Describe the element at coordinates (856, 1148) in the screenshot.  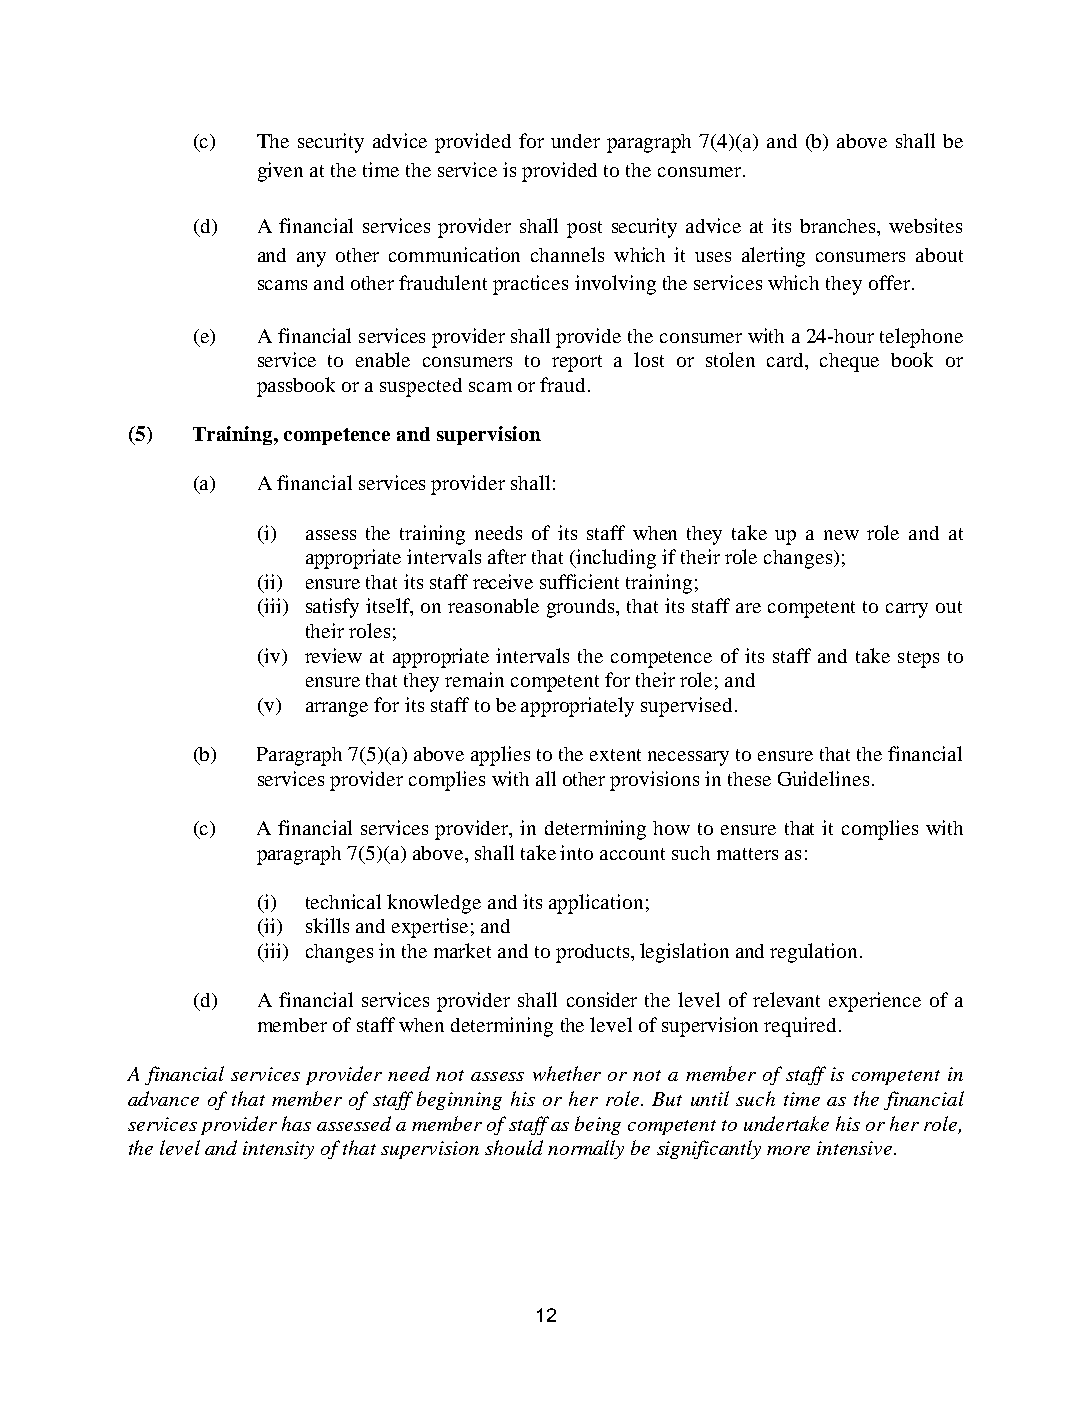
I see `intensive` at that location.
